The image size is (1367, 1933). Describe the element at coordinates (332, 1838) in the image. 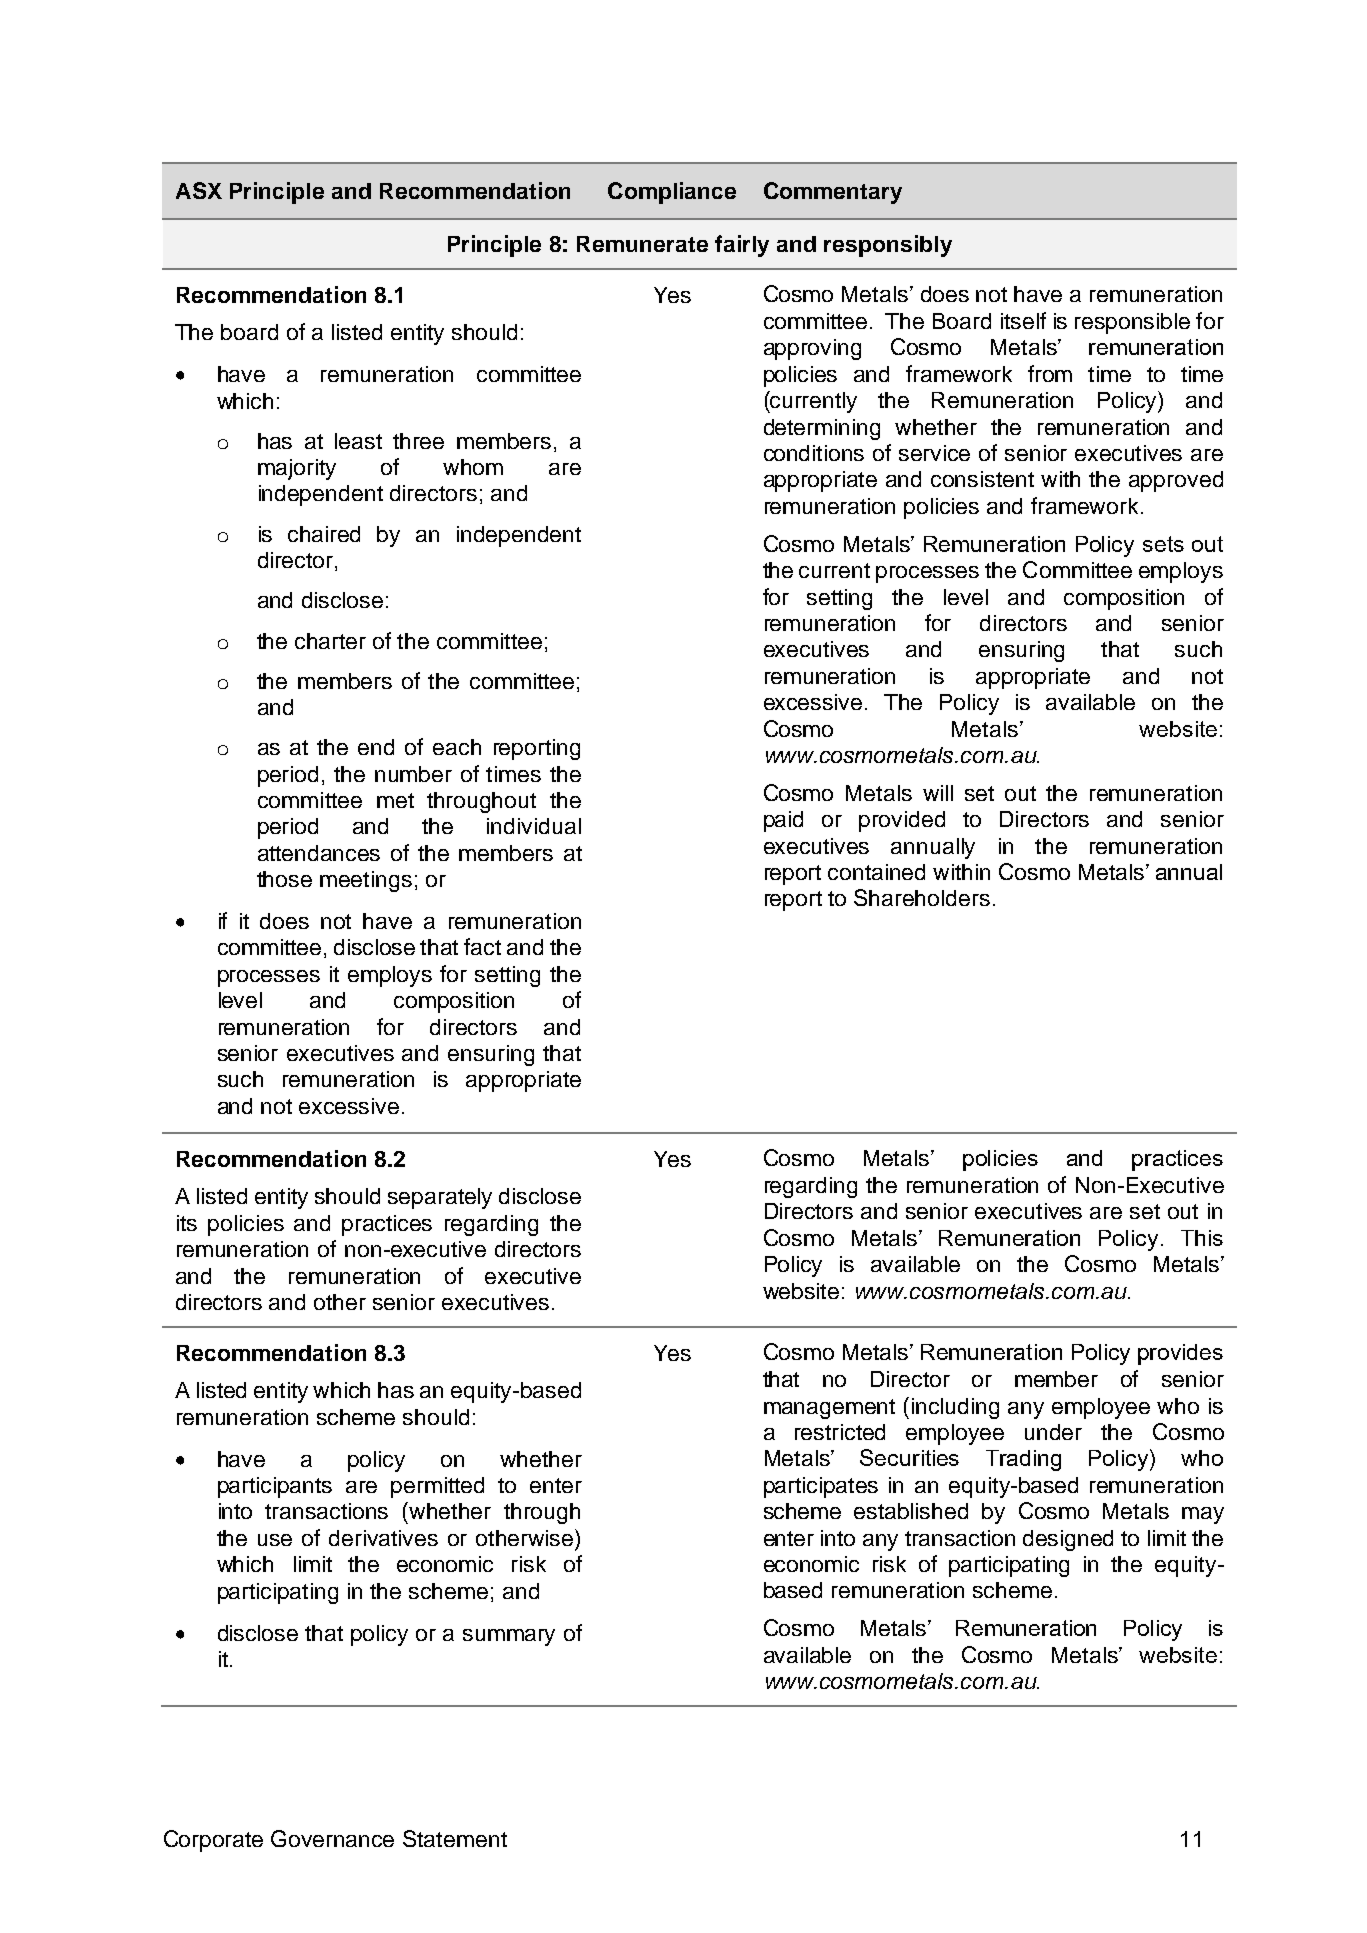

I see `Governance` at that location.
